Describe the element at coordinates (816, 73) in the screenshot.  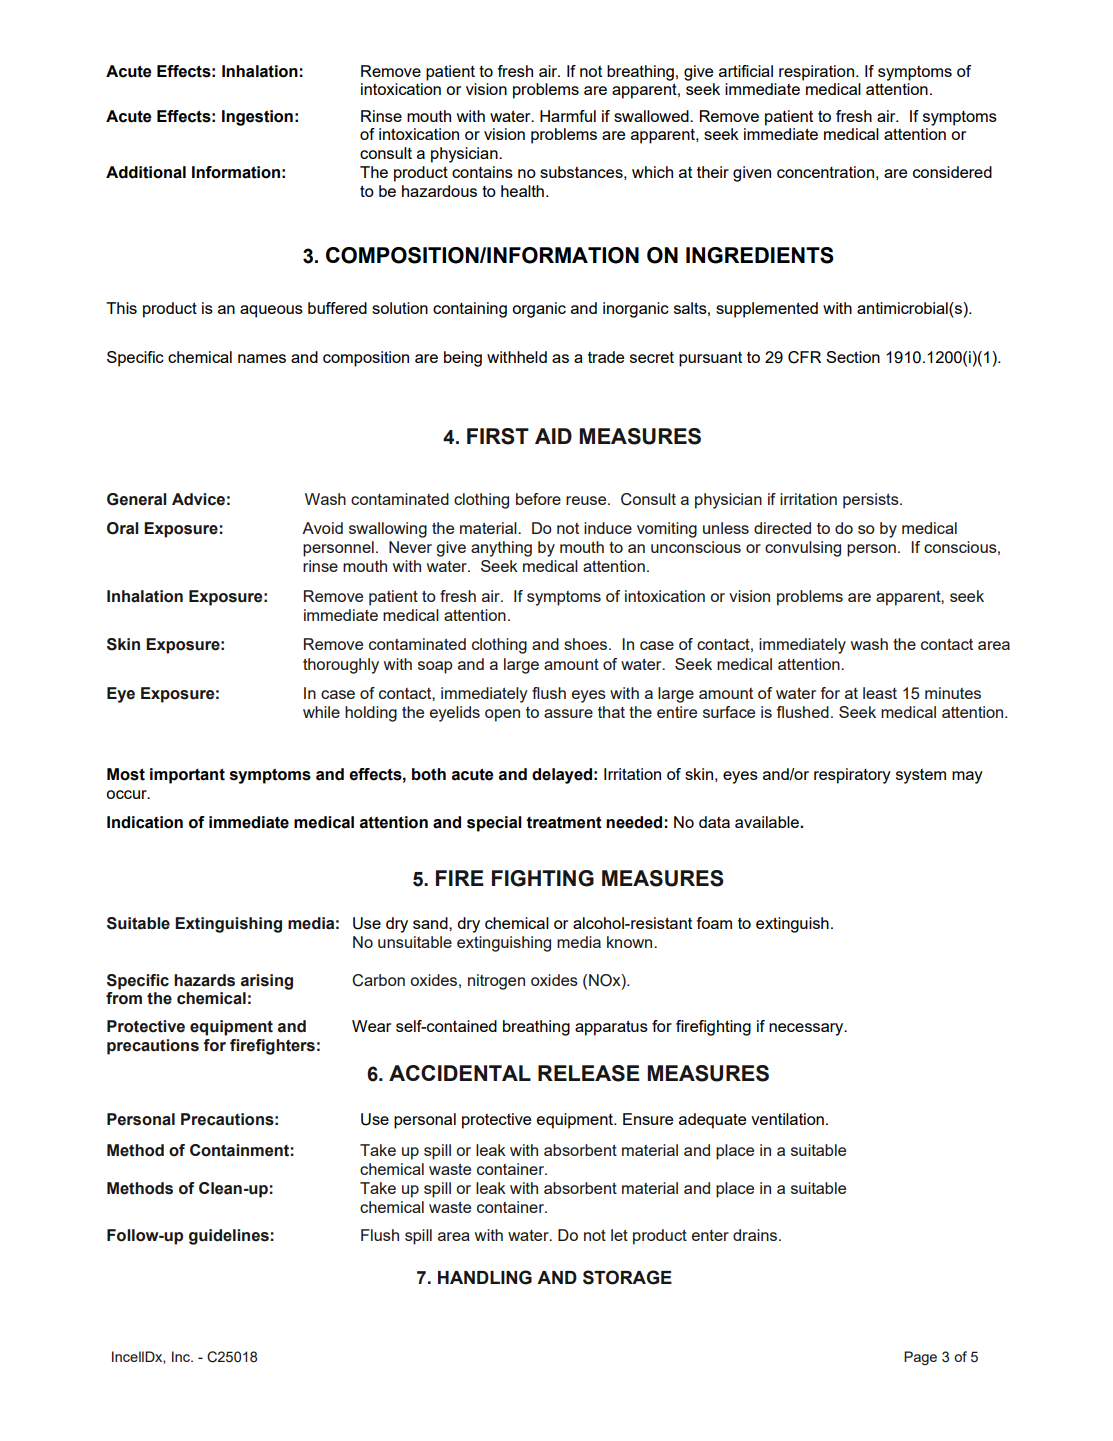
I see `respiration` at that location.
